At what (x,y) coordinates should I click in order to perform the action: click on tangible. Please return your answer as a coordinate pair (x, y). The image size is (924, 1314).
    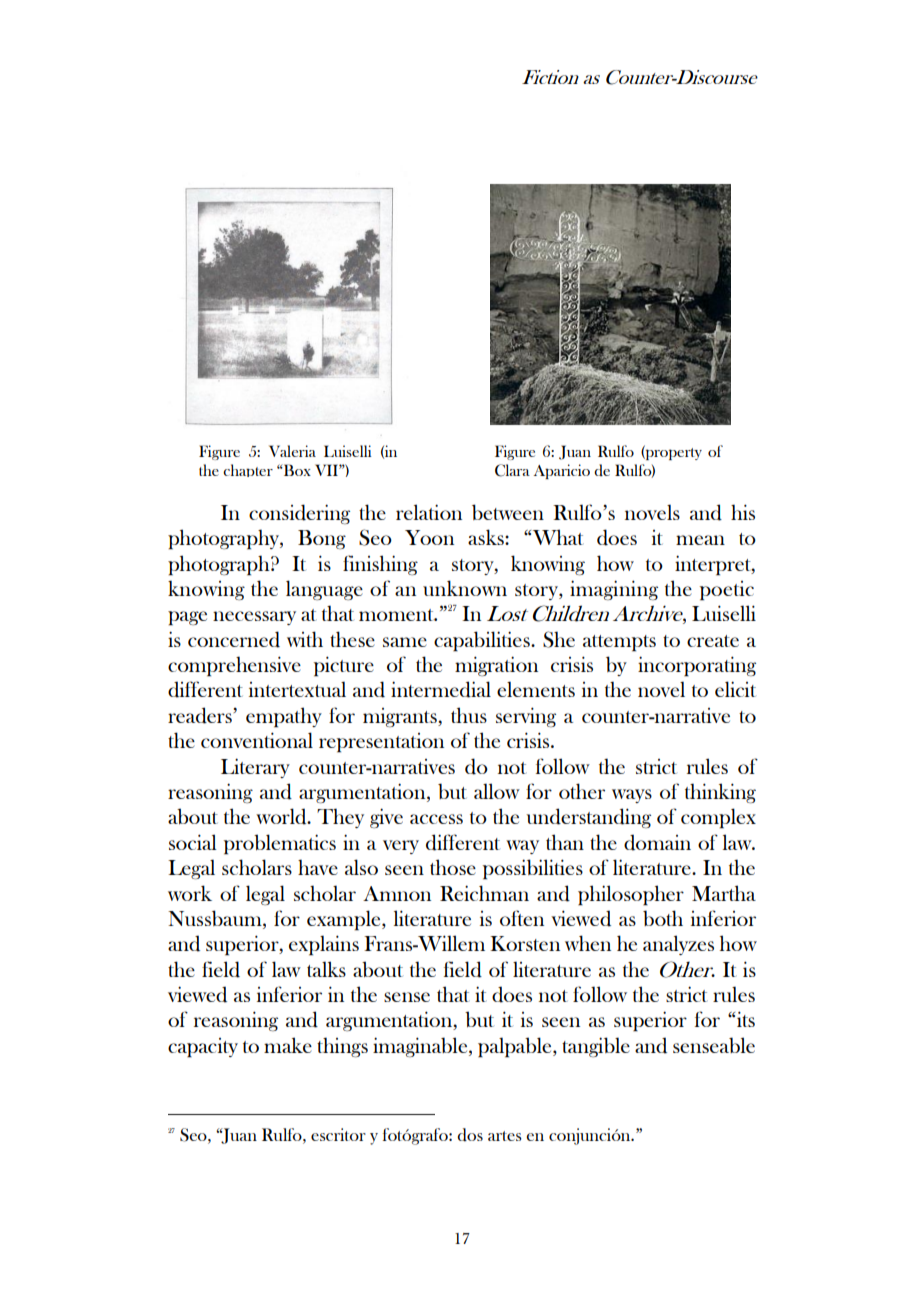
    Looking at the image, I should click on (596, 1047).
